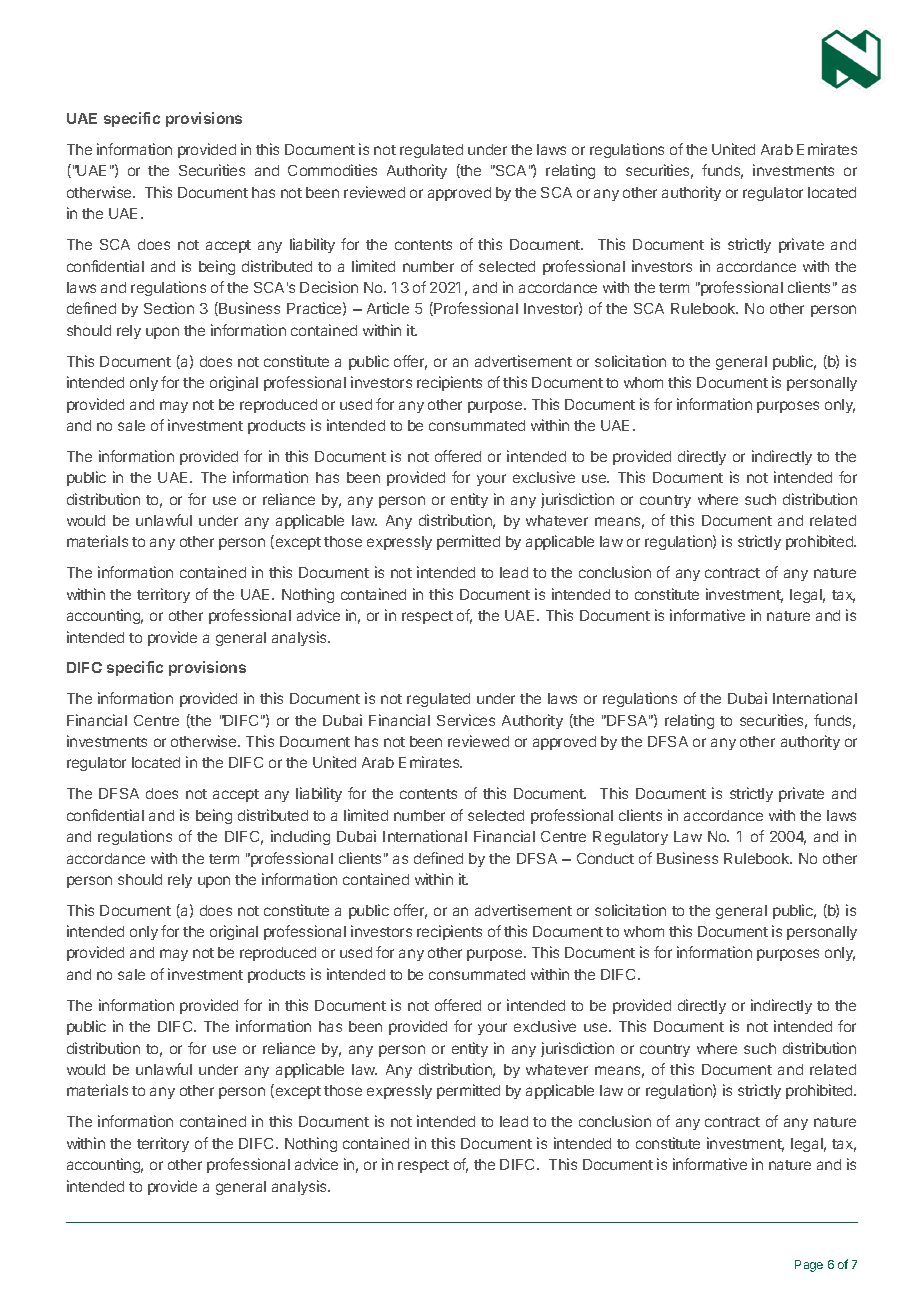 This screenshot has width=924, height=1308. Describe the element at coordinates (605, 858) in the screenshot. I see `Conduct` at that location.
